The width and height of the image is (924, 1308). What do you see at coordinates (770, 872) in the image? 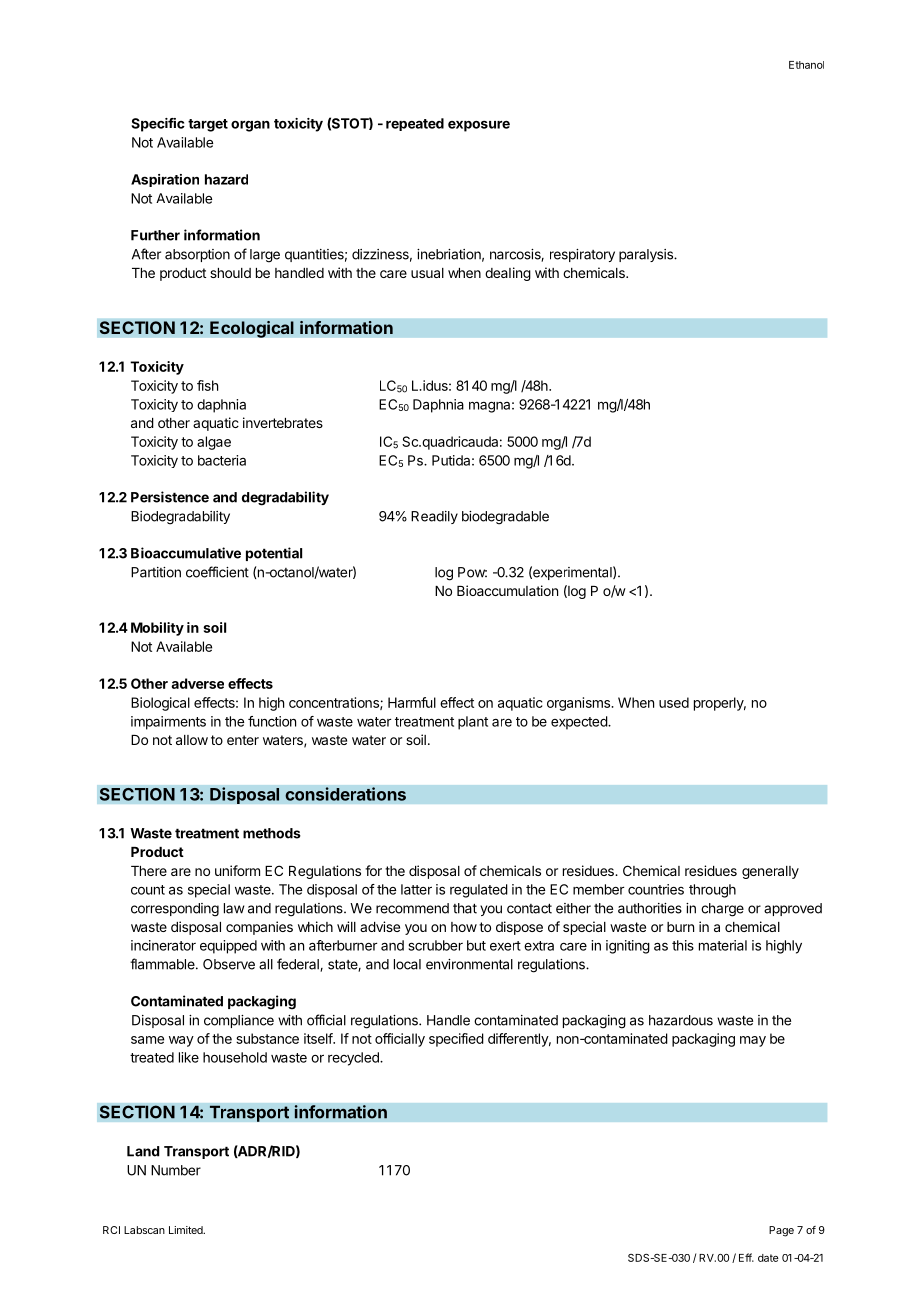
I see `generally` at bounding box center [770, 872].
